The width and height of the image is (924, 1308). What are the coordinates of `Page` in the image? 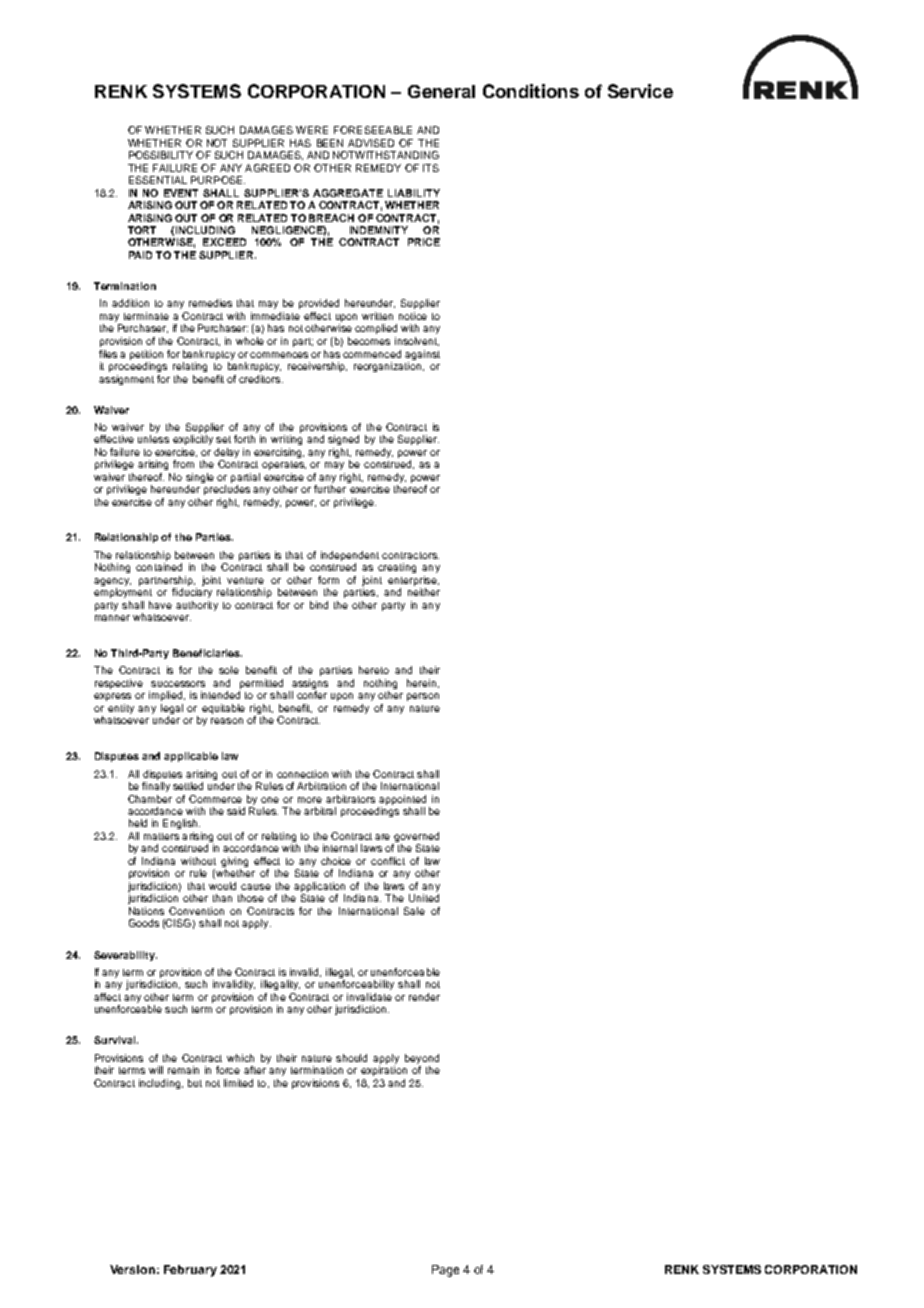 It's located at (445, 1271).
